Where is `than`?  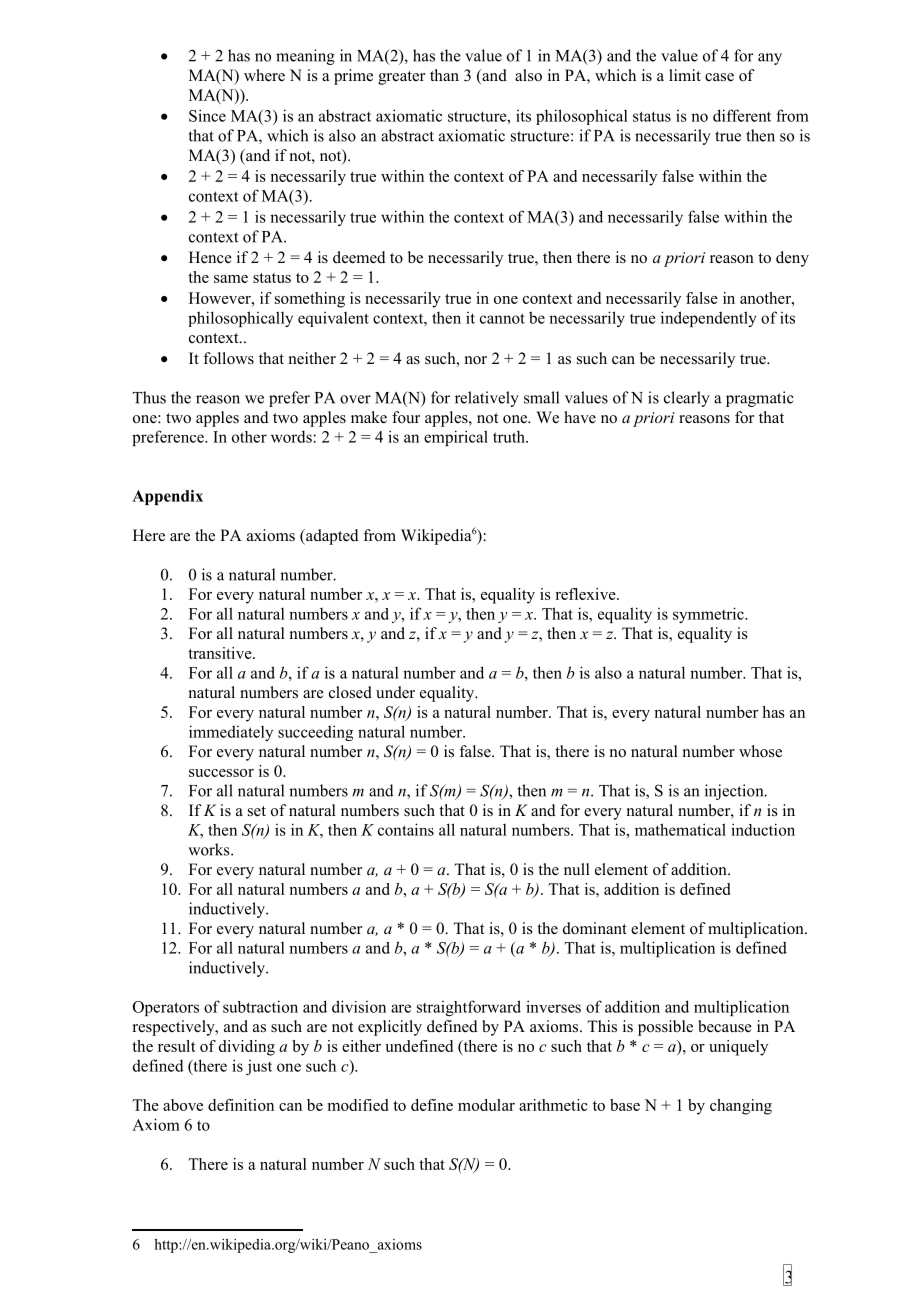
than is located at coordinates (444, 75).
